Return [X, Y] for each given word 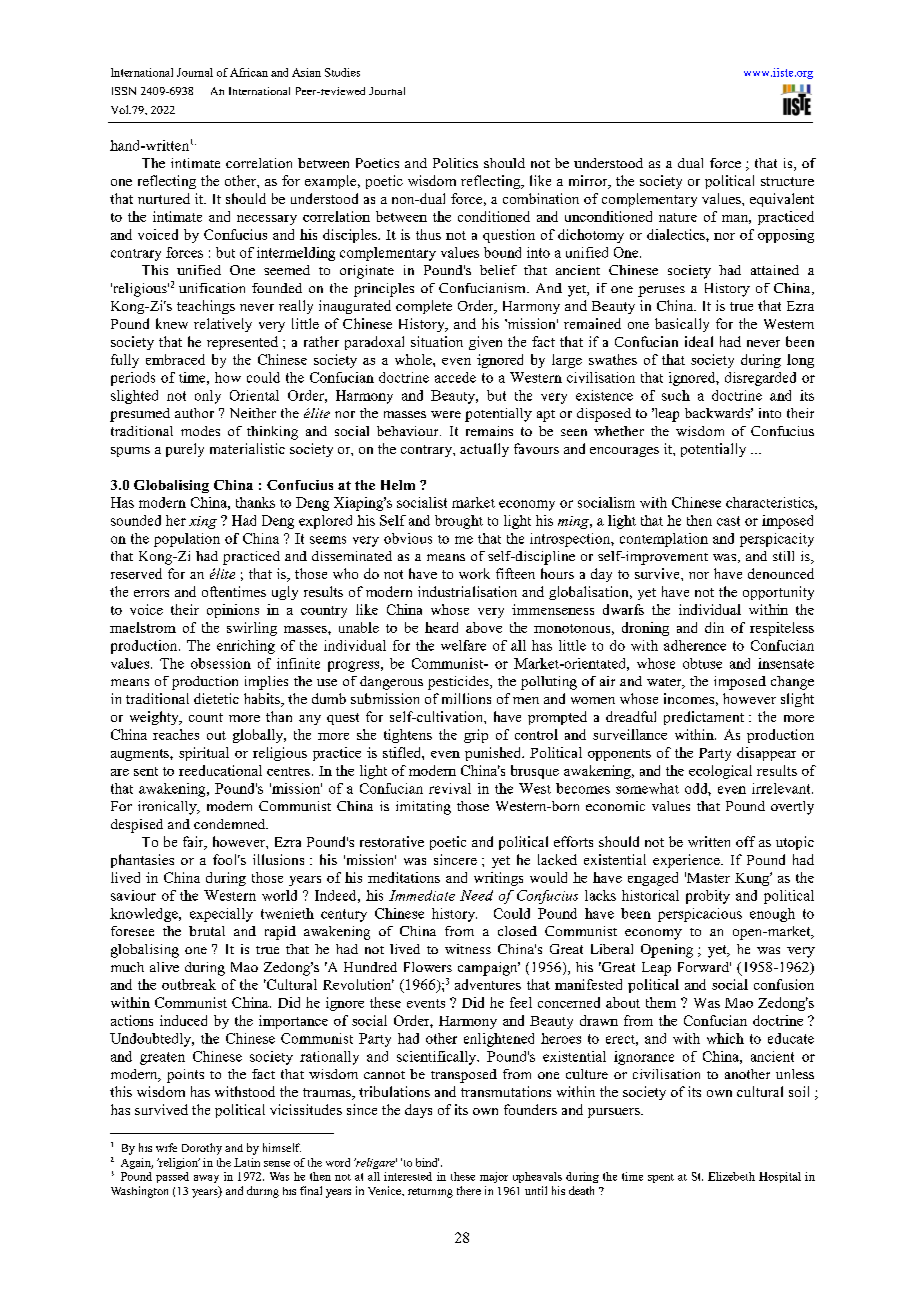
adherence [695, 645]
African [249, 72]
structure [787, 181]
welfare [463, 645]
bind [427, 1162]
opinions [233, 611]
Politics [455, 163]
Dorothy [202, 1149]
